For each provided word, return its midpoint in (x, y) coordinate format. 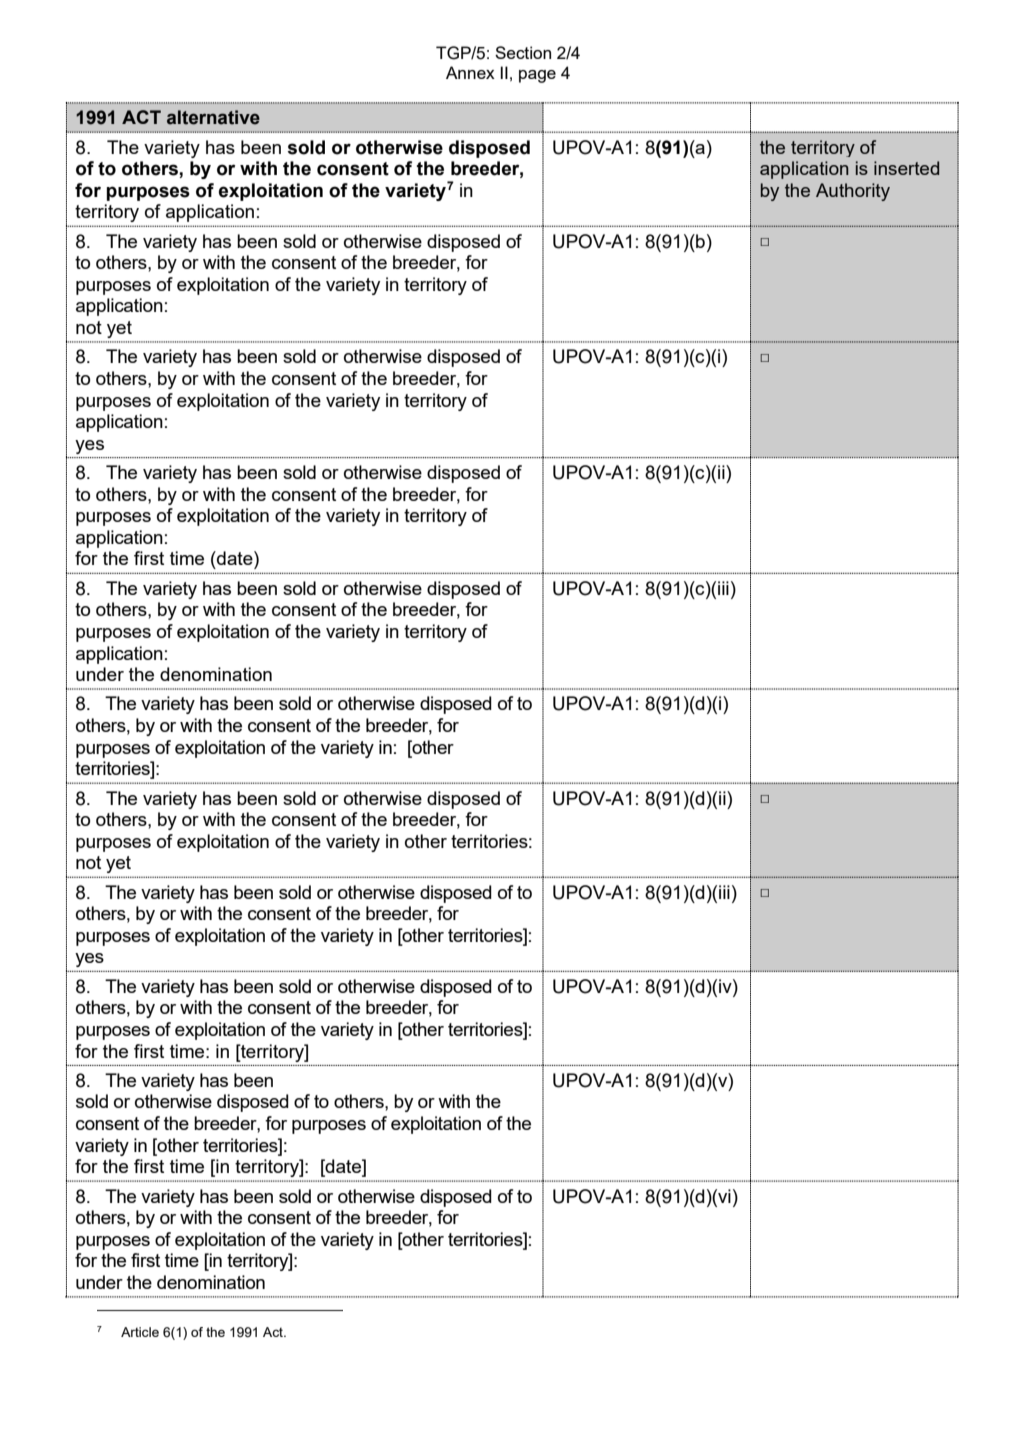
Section (523, 52)
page (537, 76)
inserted (906, 168)
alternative (213, 117)
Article (140, 1332)
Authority (853, 192)
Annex (470, 72)
